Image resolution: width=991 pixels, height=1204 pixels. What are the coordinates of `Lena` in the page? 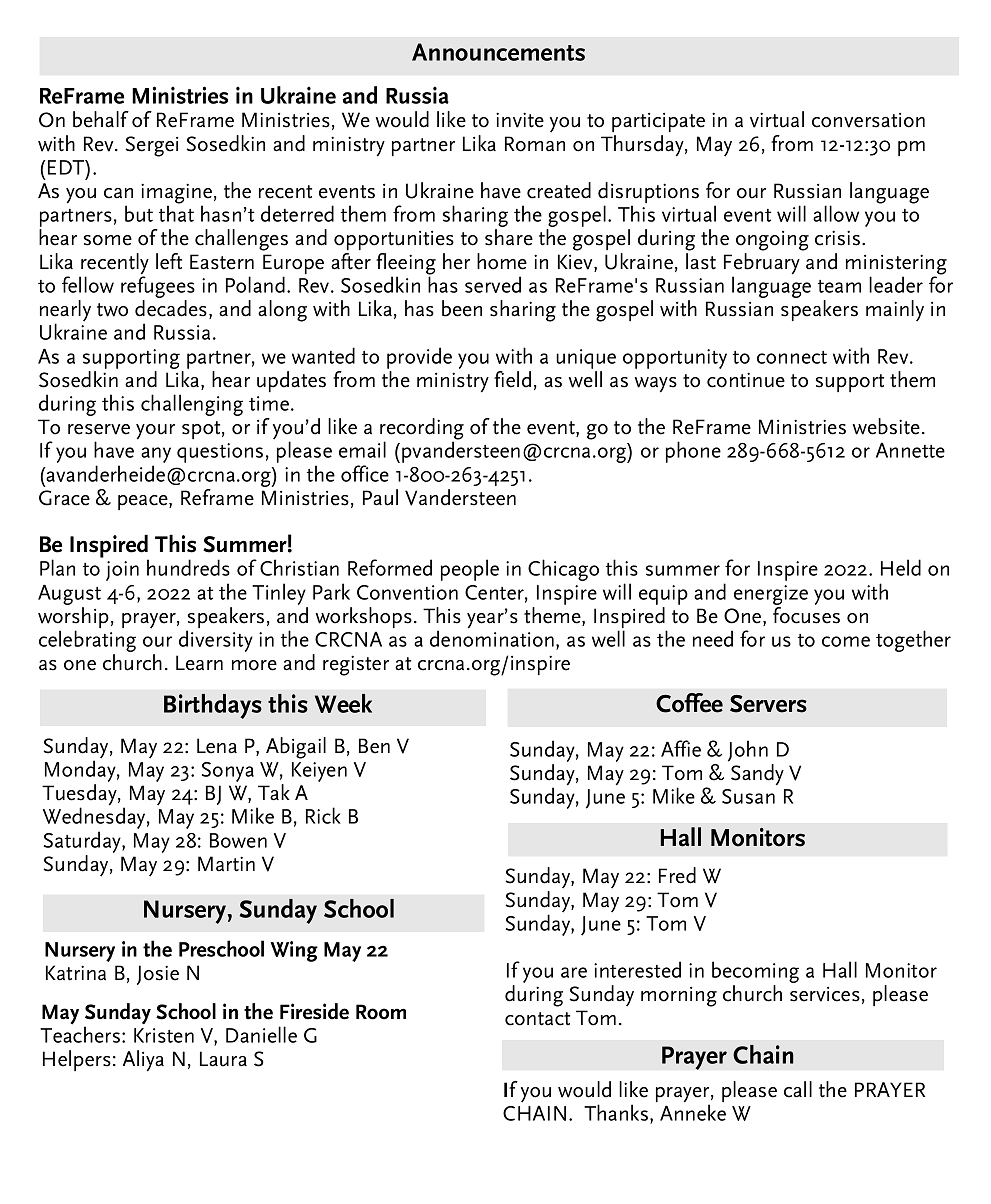 It's located at (217, 746).
